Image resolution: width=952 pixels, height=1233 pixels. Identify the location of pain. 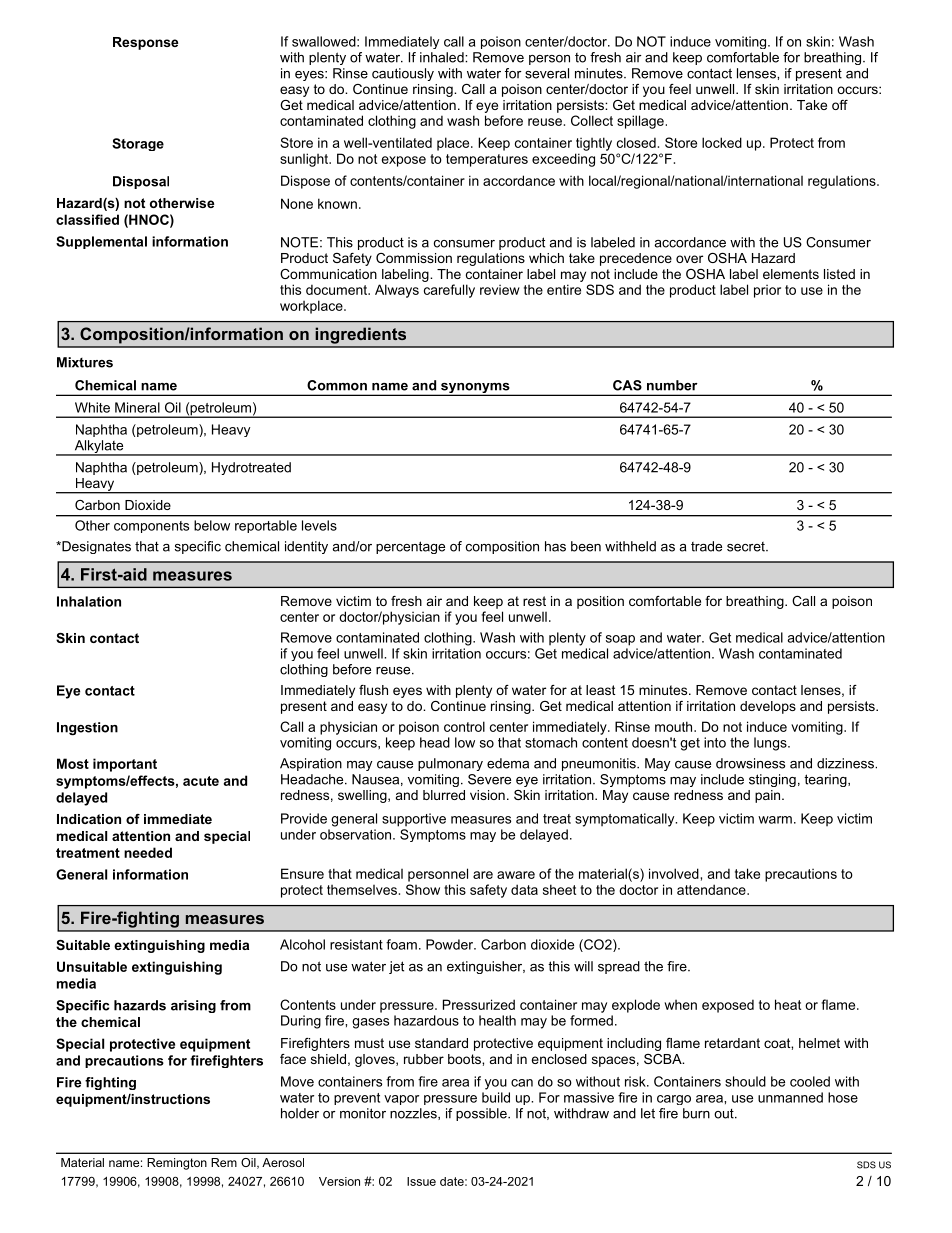
(769, 796).
